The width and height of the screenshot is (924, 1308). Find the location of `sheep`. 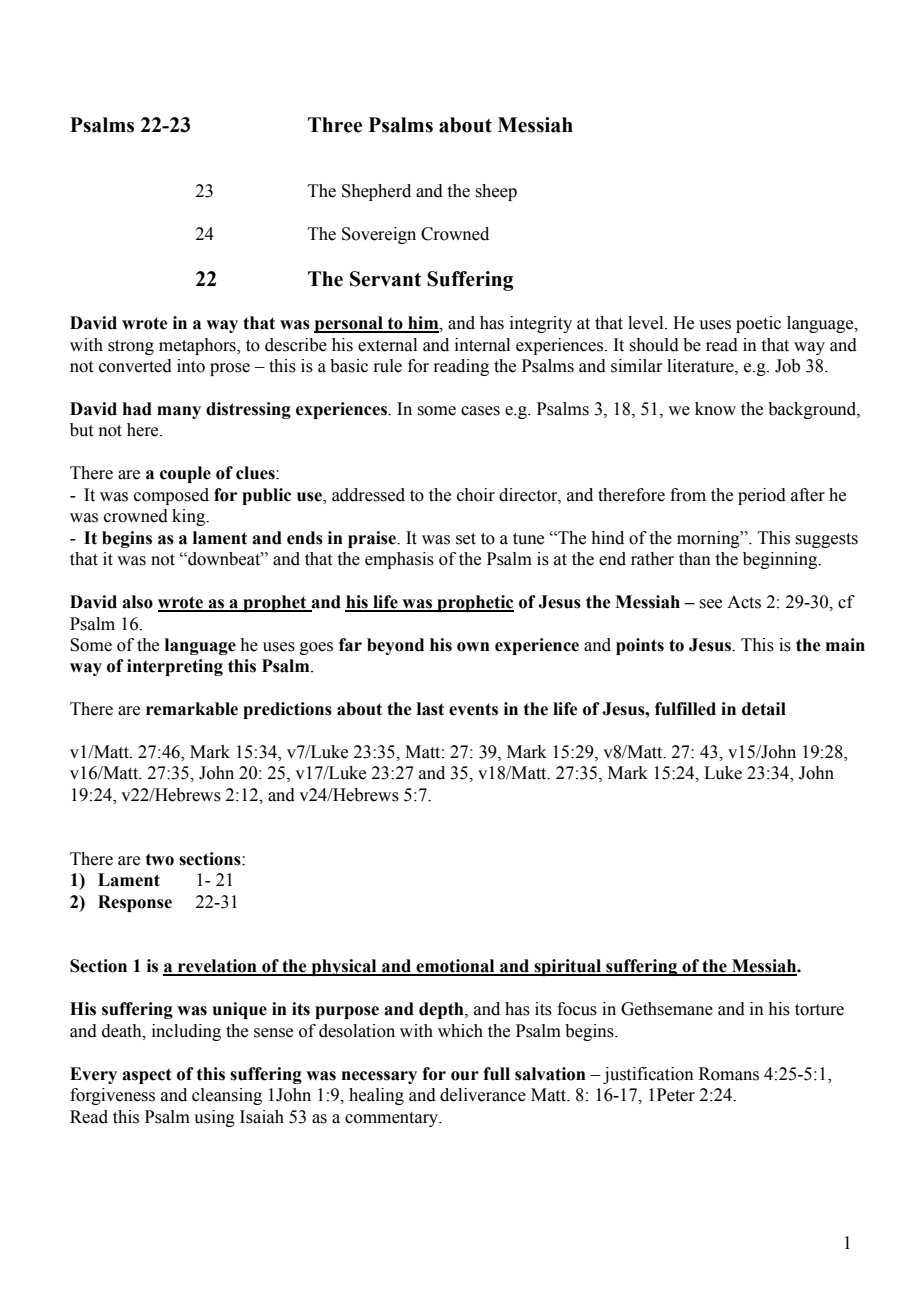

sheep is located at coordinates (496, 192).
